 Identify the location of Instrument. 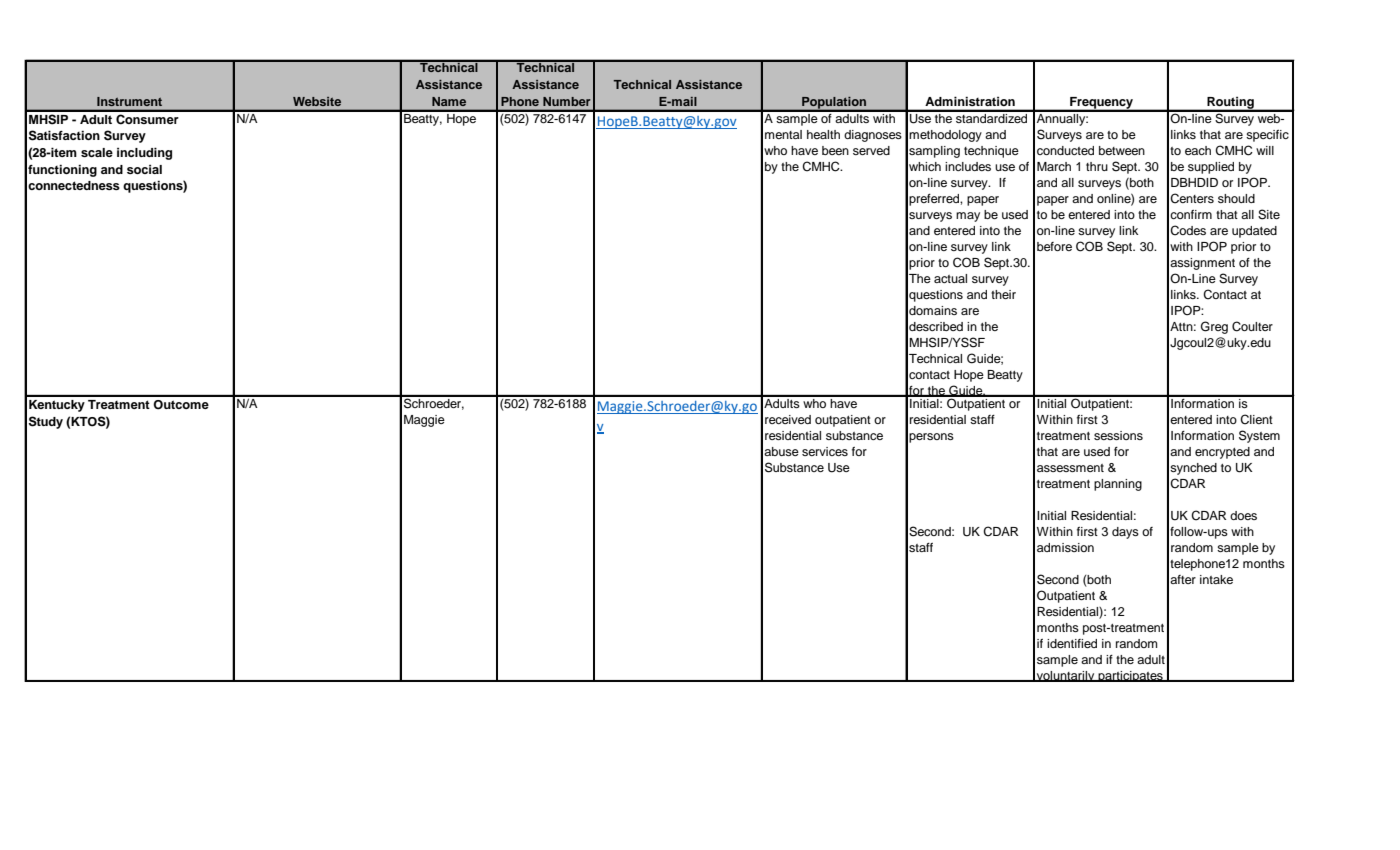
(129, 101).
